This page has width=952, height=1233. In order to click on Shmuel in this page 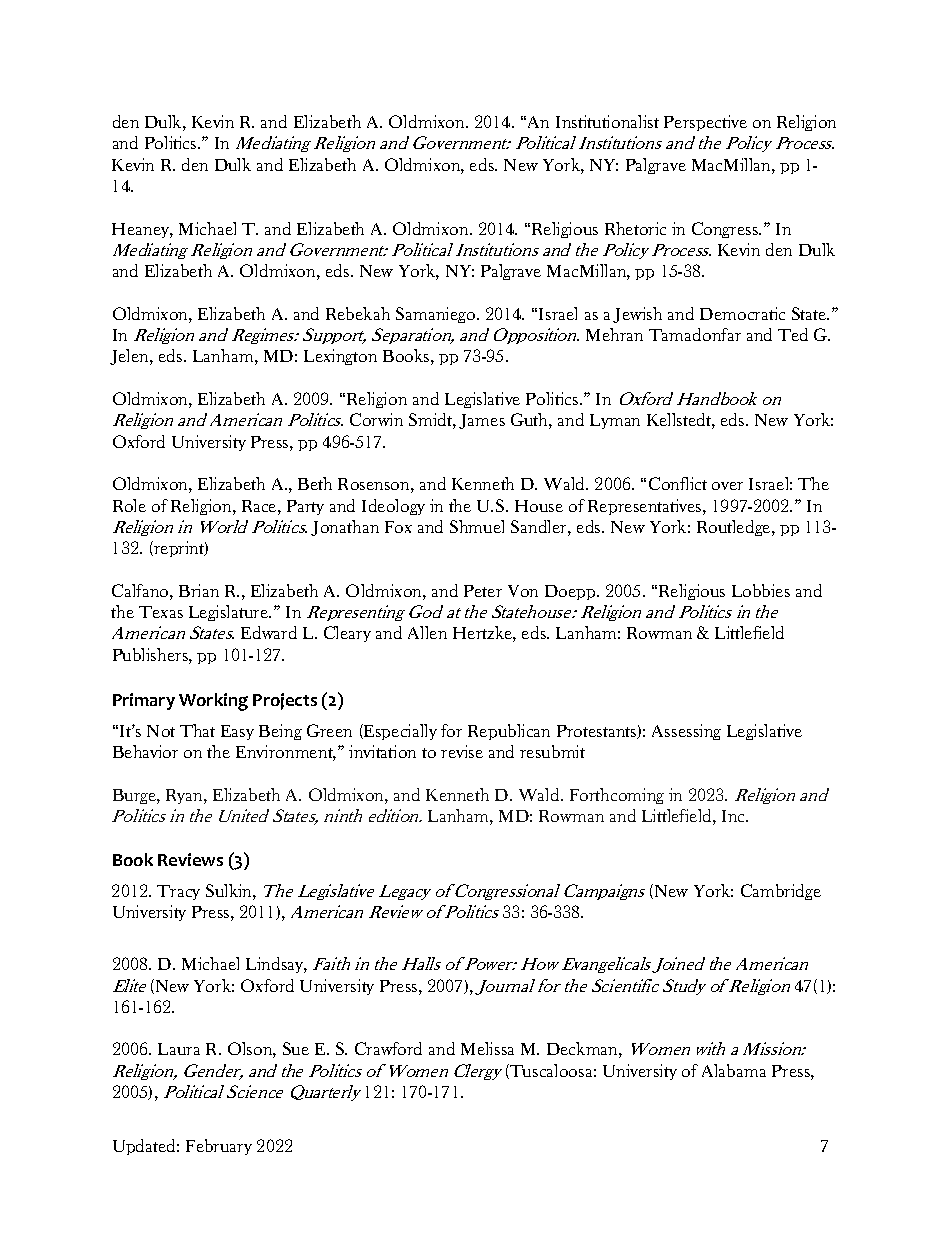, I will do `click(477, 526)`.
